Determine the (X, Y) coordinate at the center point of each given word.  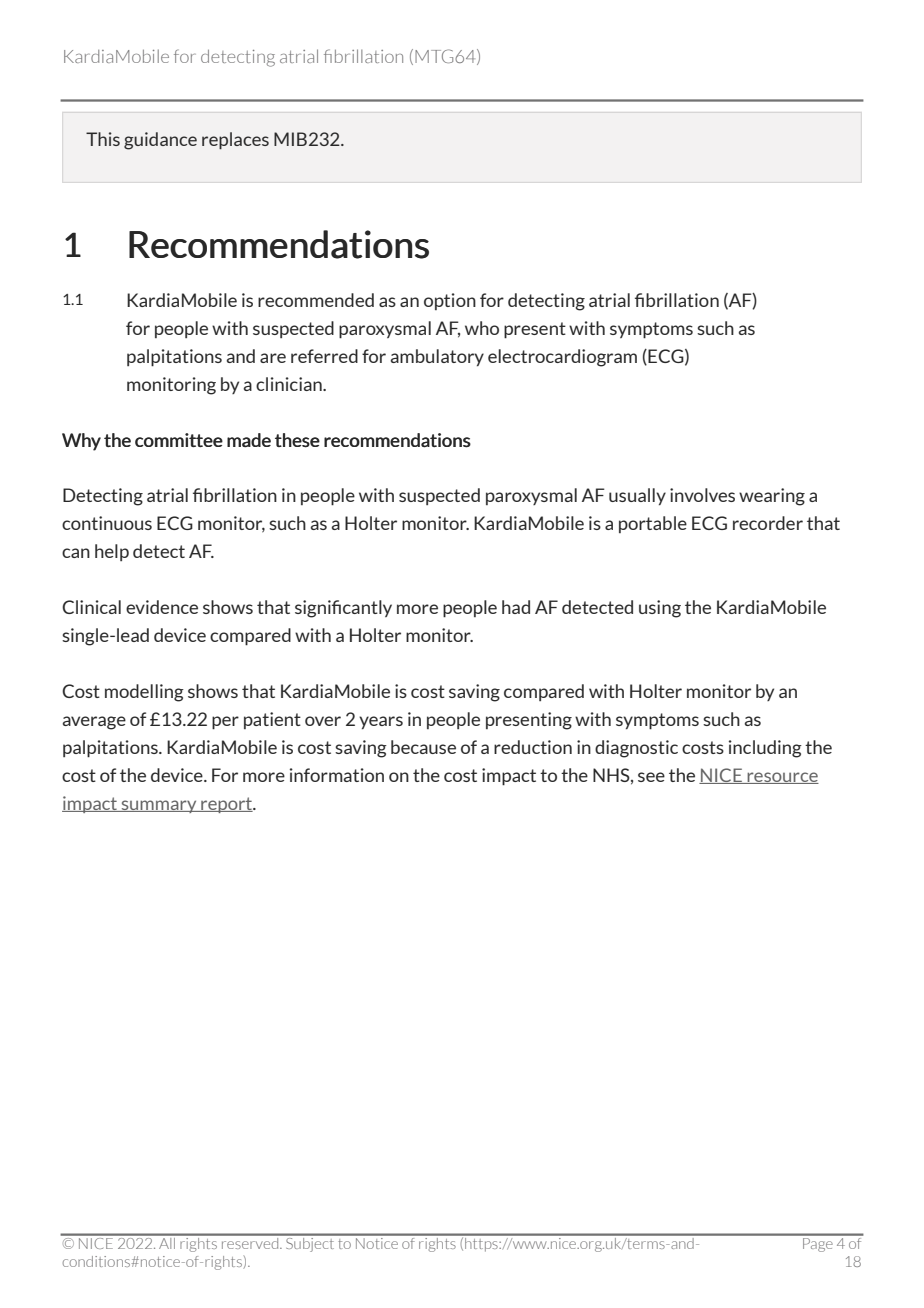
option (450, 301)
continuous (107, 523)
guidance (160, 141)
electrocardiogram (562, 358)
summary (159, 806)
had (516, 607)
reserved (250, 1242)
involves (702, 495)
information (337, 775)
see (651, 777)
